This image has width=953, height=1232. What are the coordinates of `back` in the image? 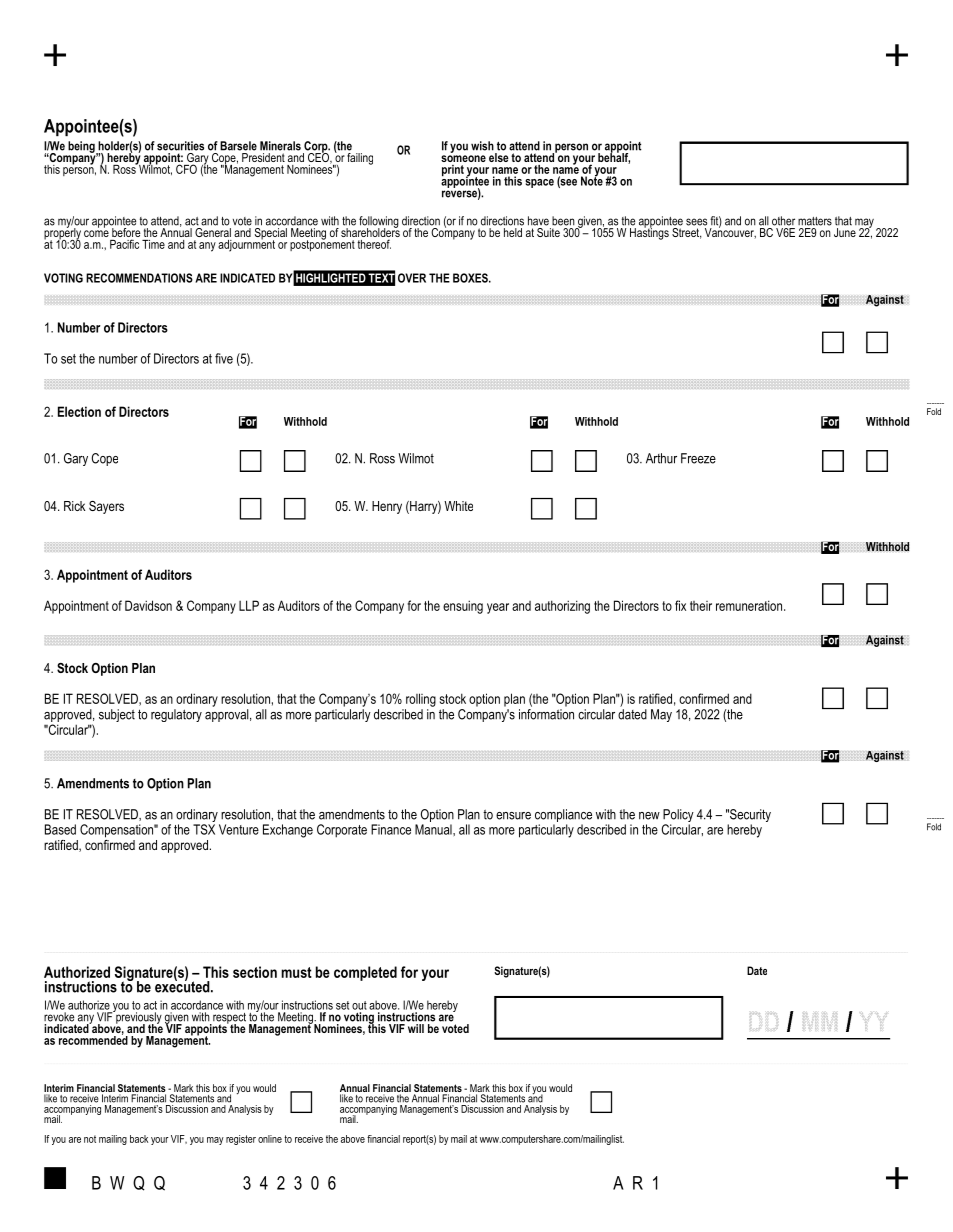 It's located at (139, 1139).
